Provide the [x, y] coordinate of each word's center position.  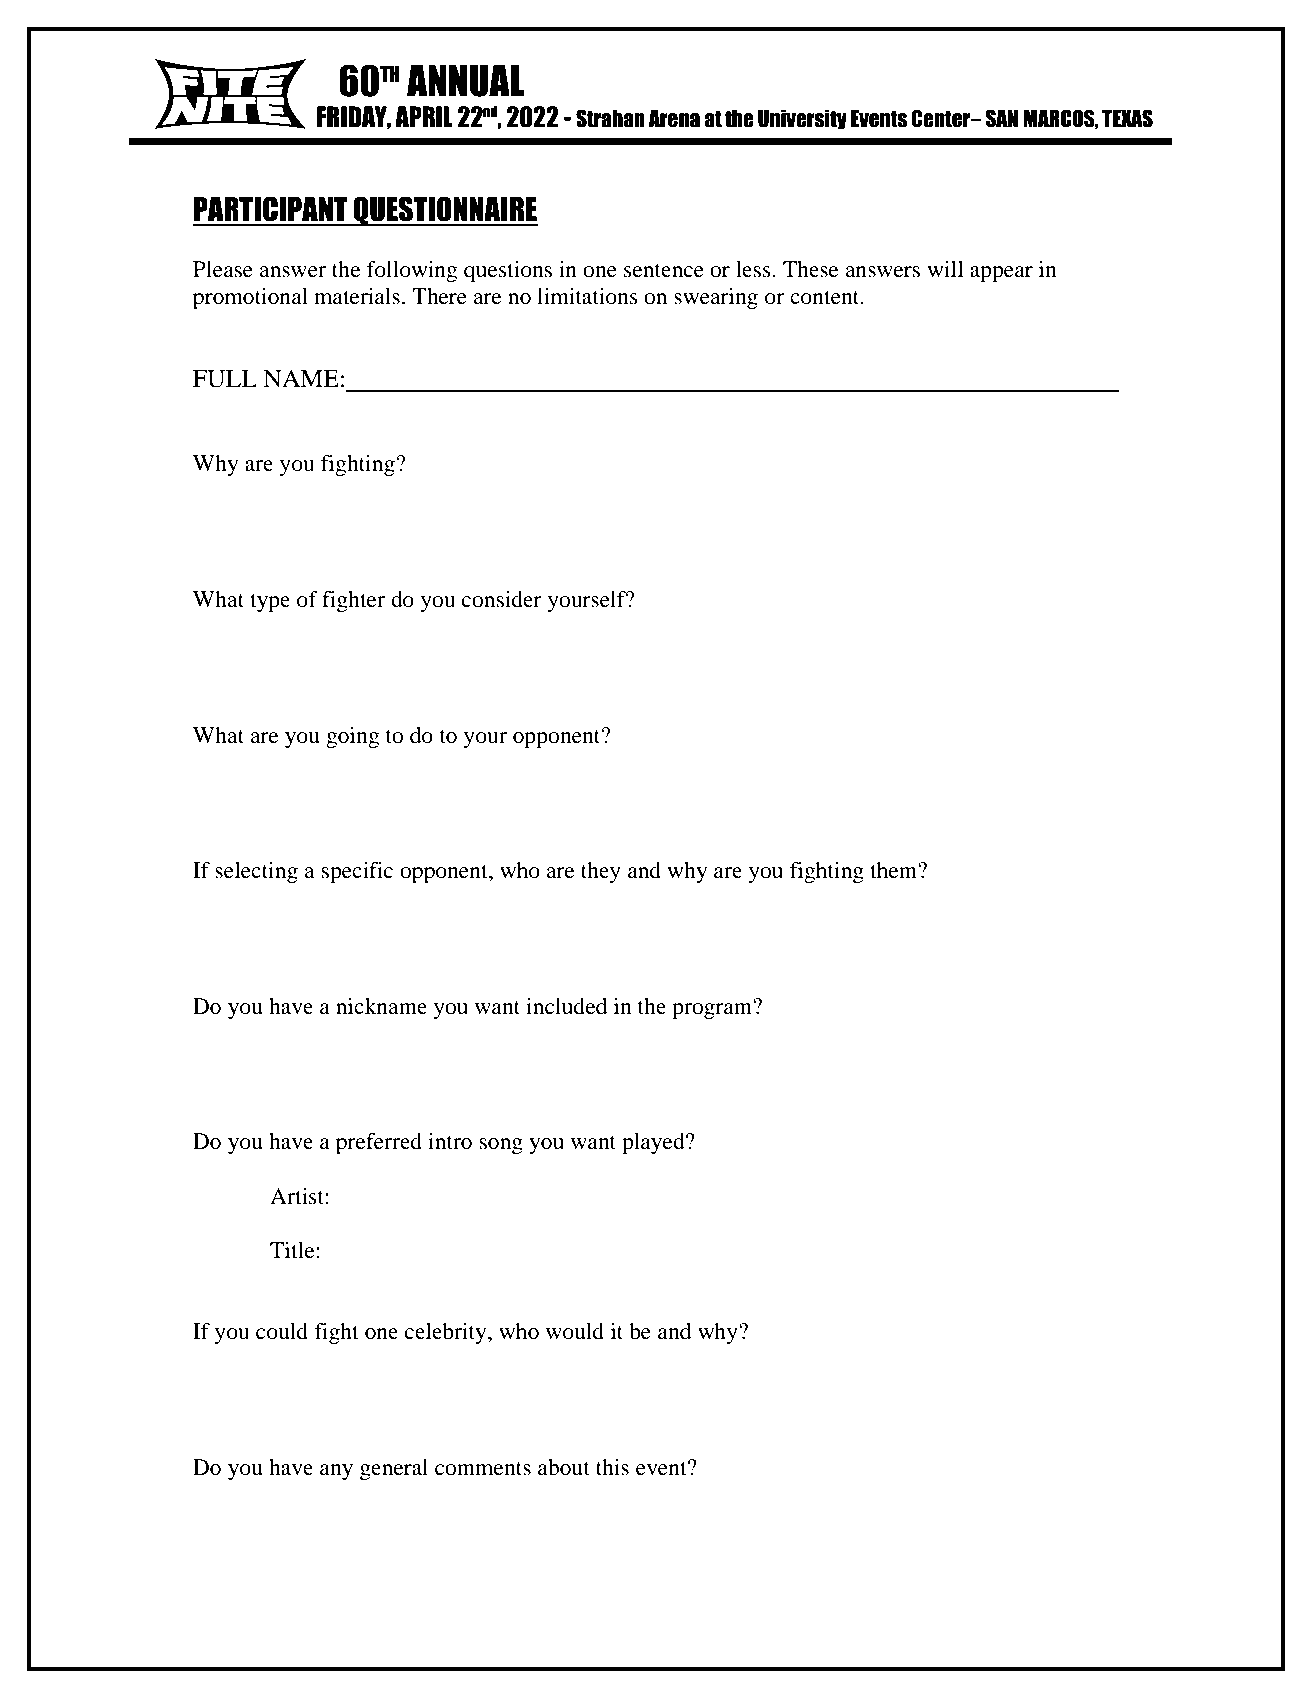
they [601, 872]
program [713, 1009]
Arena [674, 119]
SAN [1001, 118]
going [352, 737]
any [336, 1472]
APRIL [424, 116]
